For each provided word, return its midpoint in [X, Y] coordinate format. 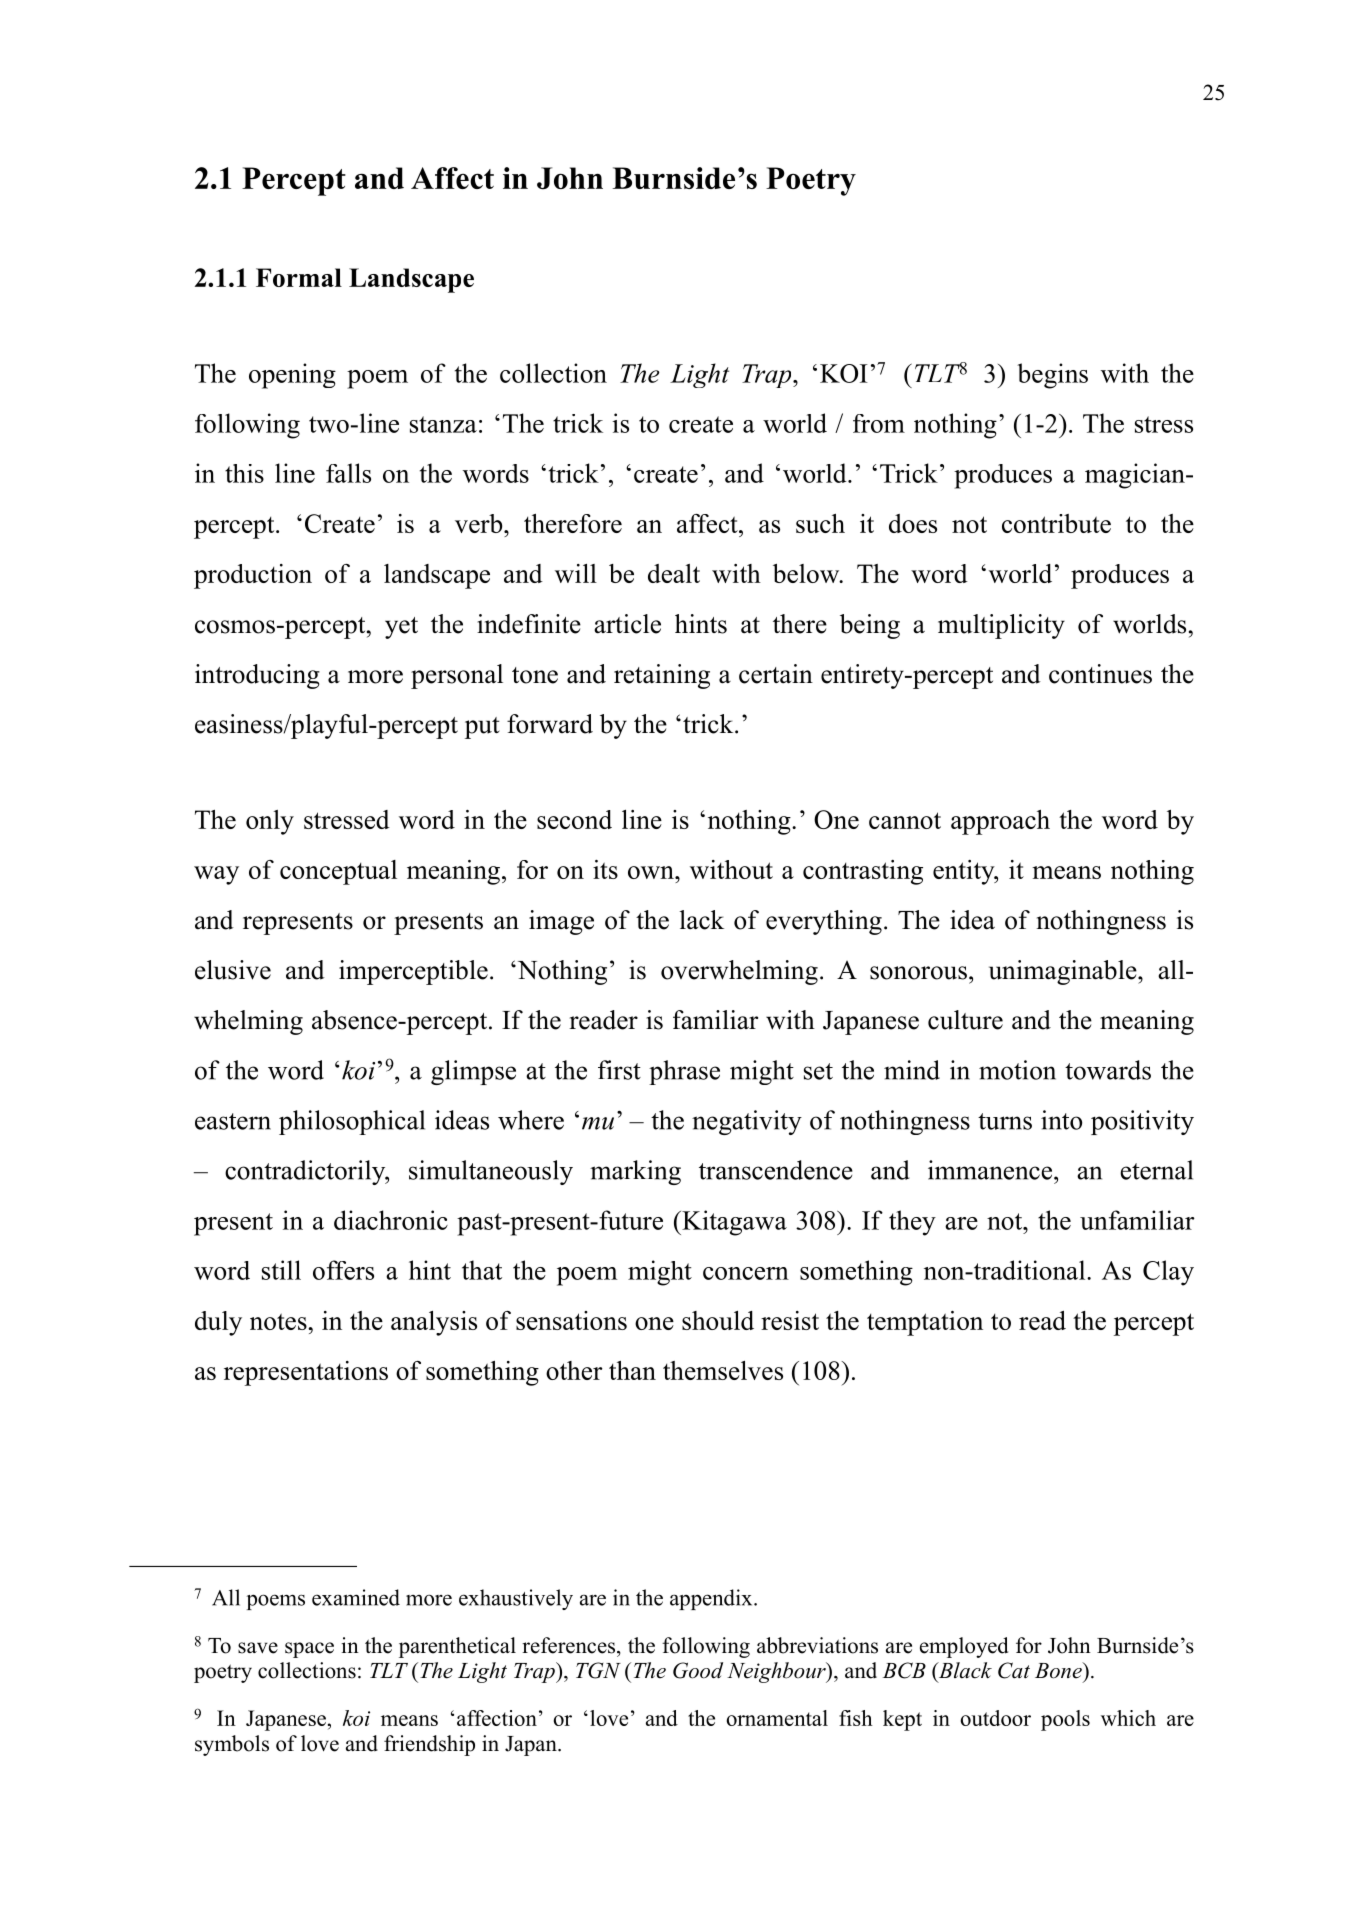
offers [343, 1270]
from [879, 423]
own [652, 872]
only [270, 822]
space [309, 1650]
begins [1052, 376]
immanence [991, 1170]
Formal [299, 277]
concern [746, 1273]
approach [1000, 822]
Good [698, 1670]
